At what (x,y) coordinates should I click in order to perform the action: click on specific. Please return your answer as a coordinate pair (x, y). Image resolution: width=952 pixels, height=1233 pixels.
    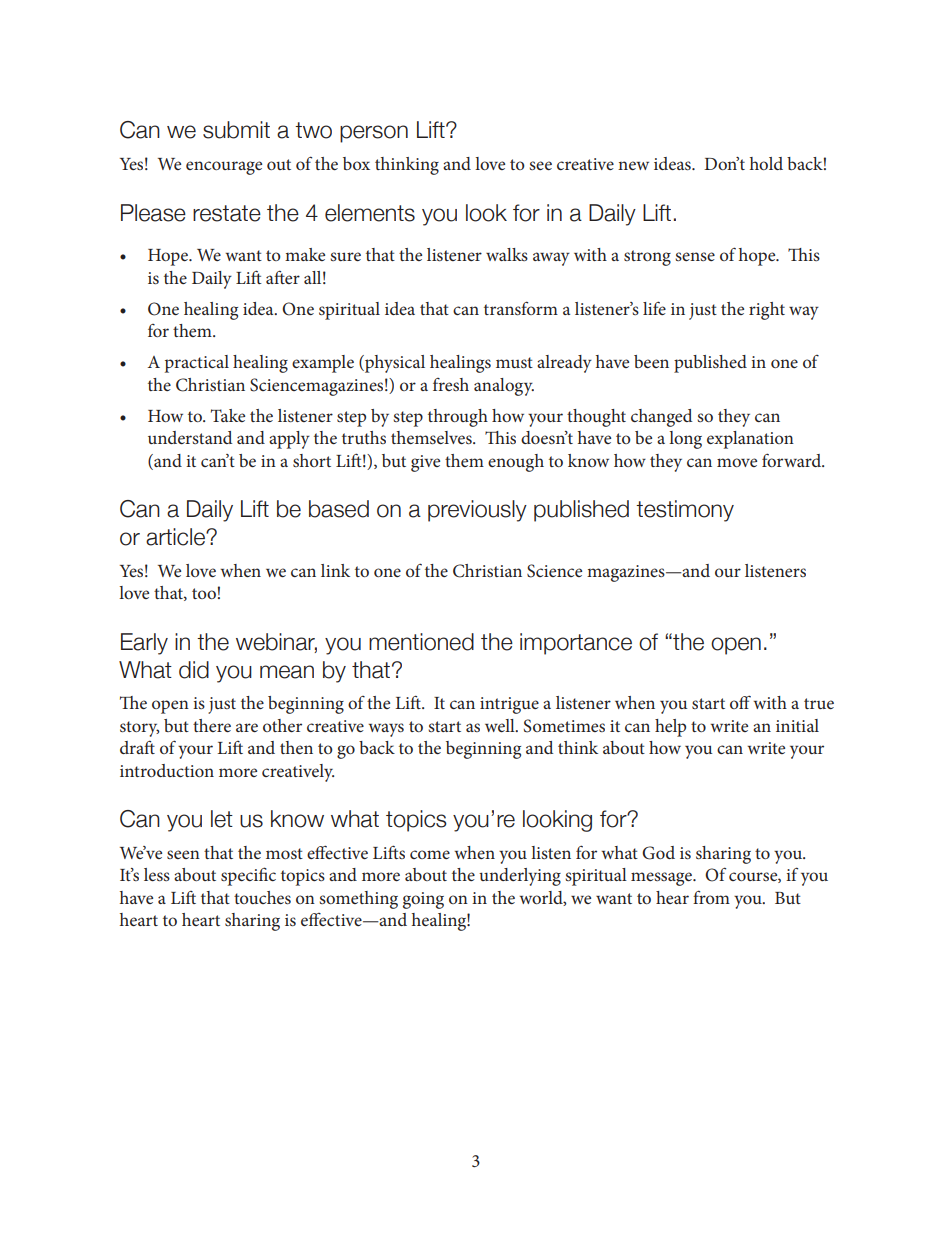
    Looking at the image, I should click on (248, 876).
